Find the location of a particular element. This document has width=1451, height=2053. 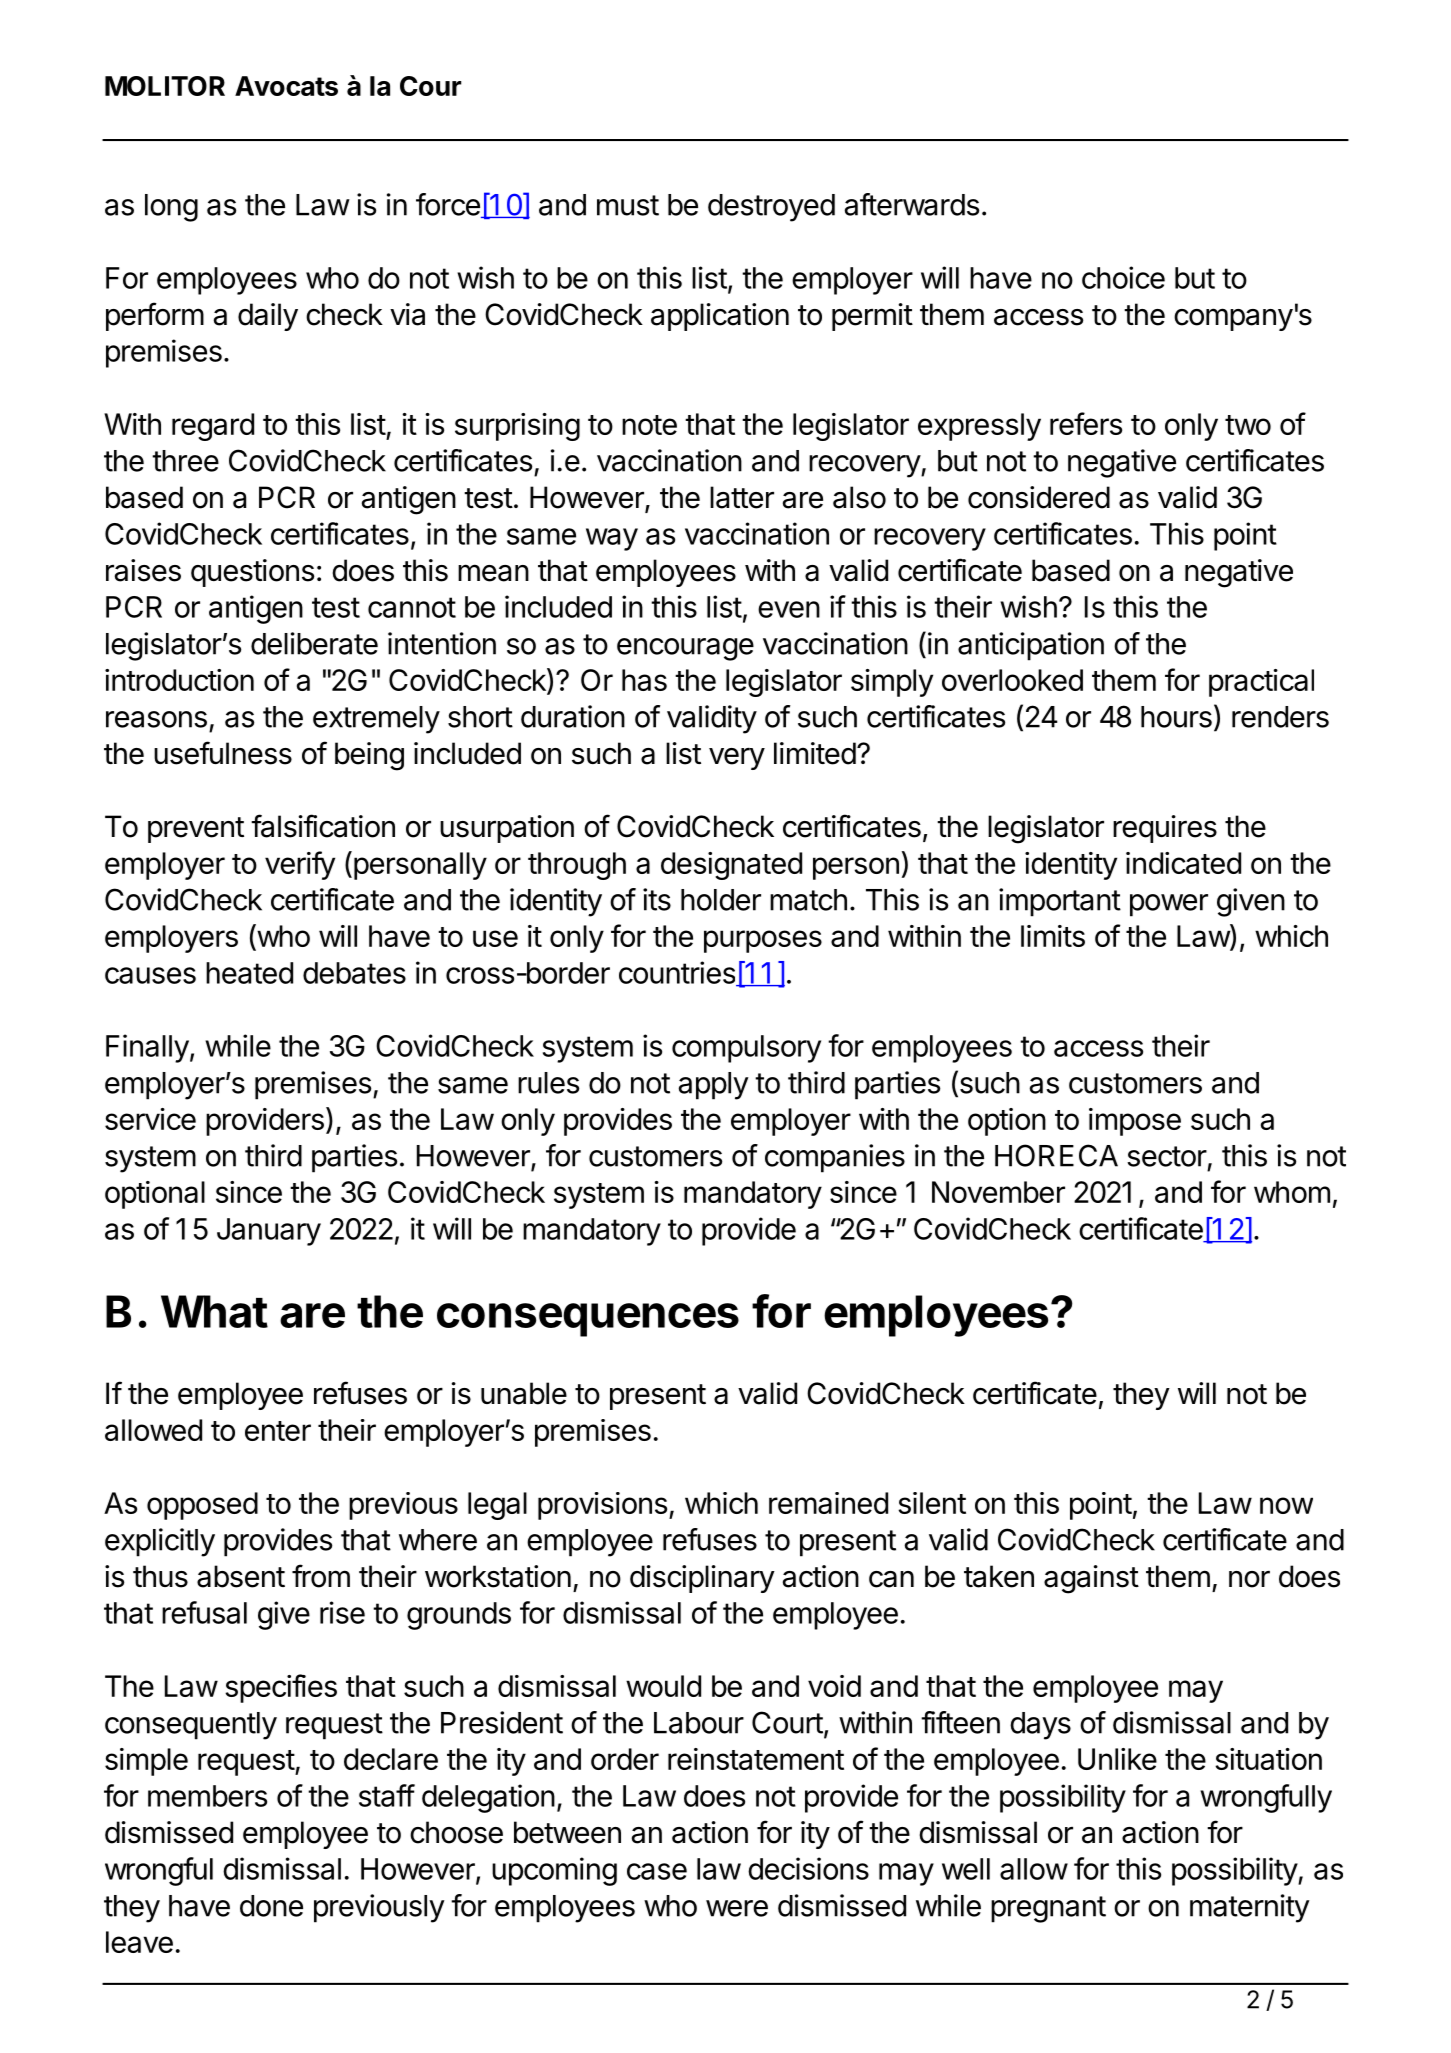

What is located at coordinates (214, 1311).
